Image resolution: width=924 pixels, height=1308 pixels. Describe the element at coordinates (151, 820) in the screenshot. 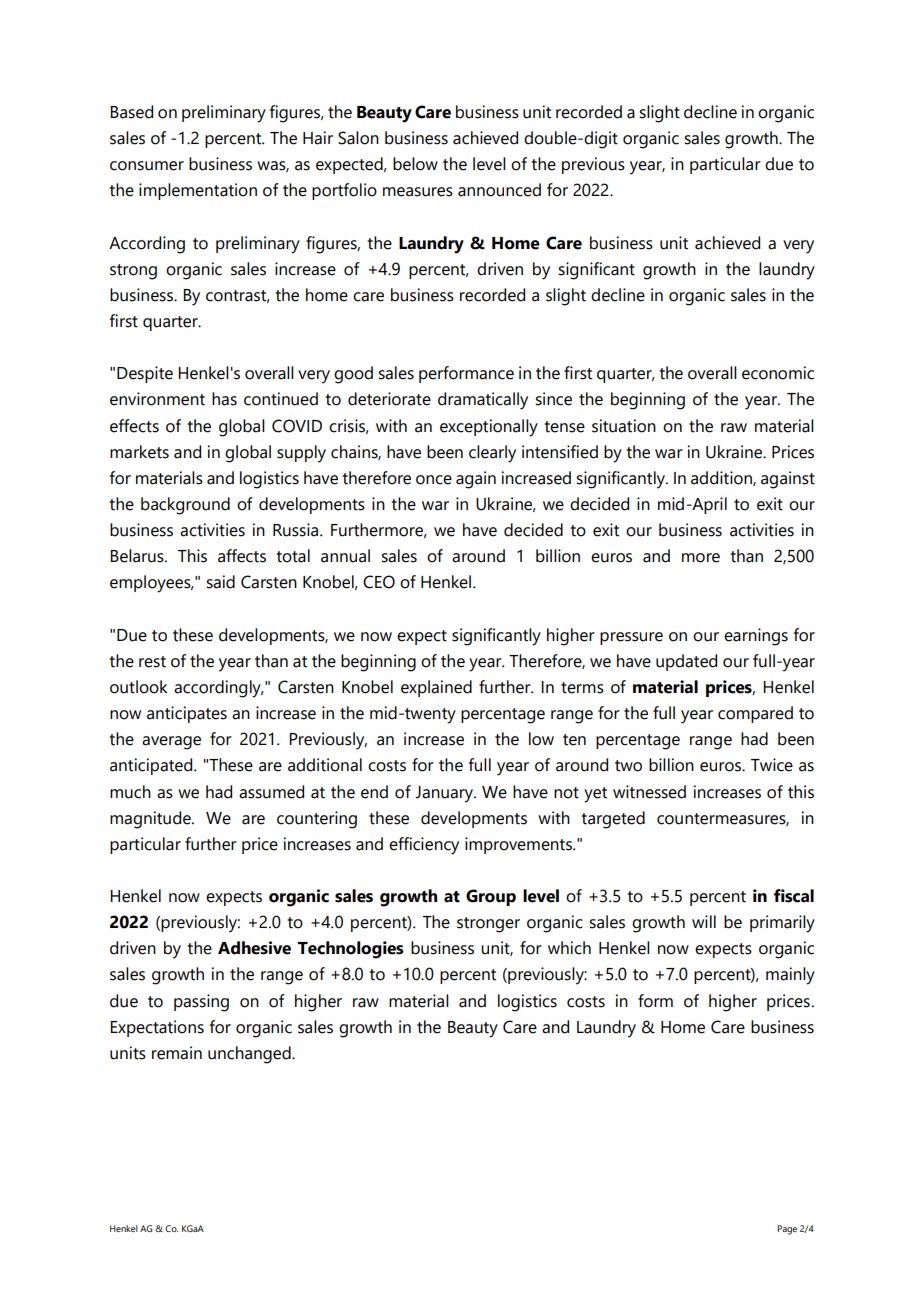

I see `magnitude` at that location.
